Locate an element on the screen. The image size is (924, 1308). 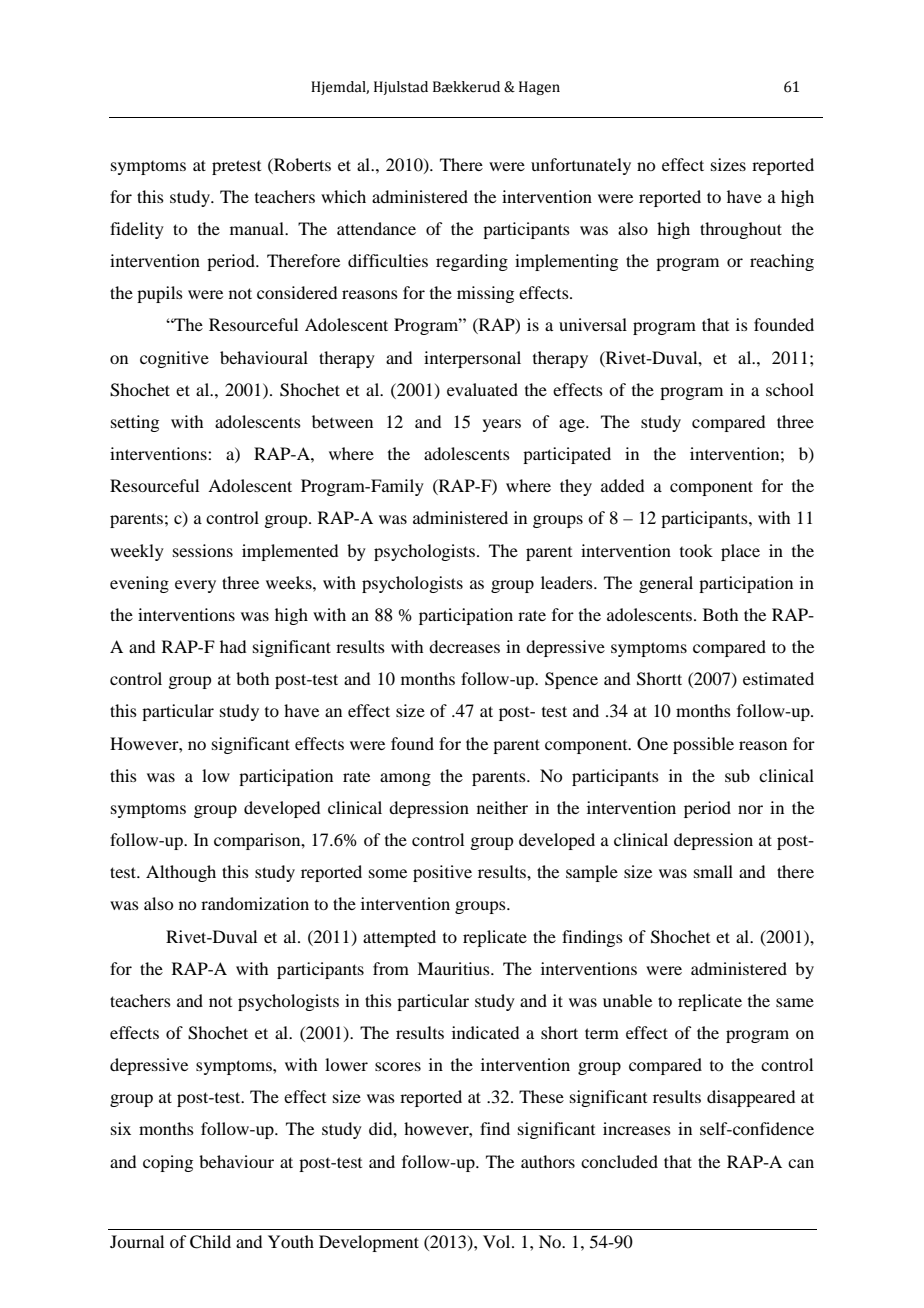
estimated is located at coordinates (778, 678).
